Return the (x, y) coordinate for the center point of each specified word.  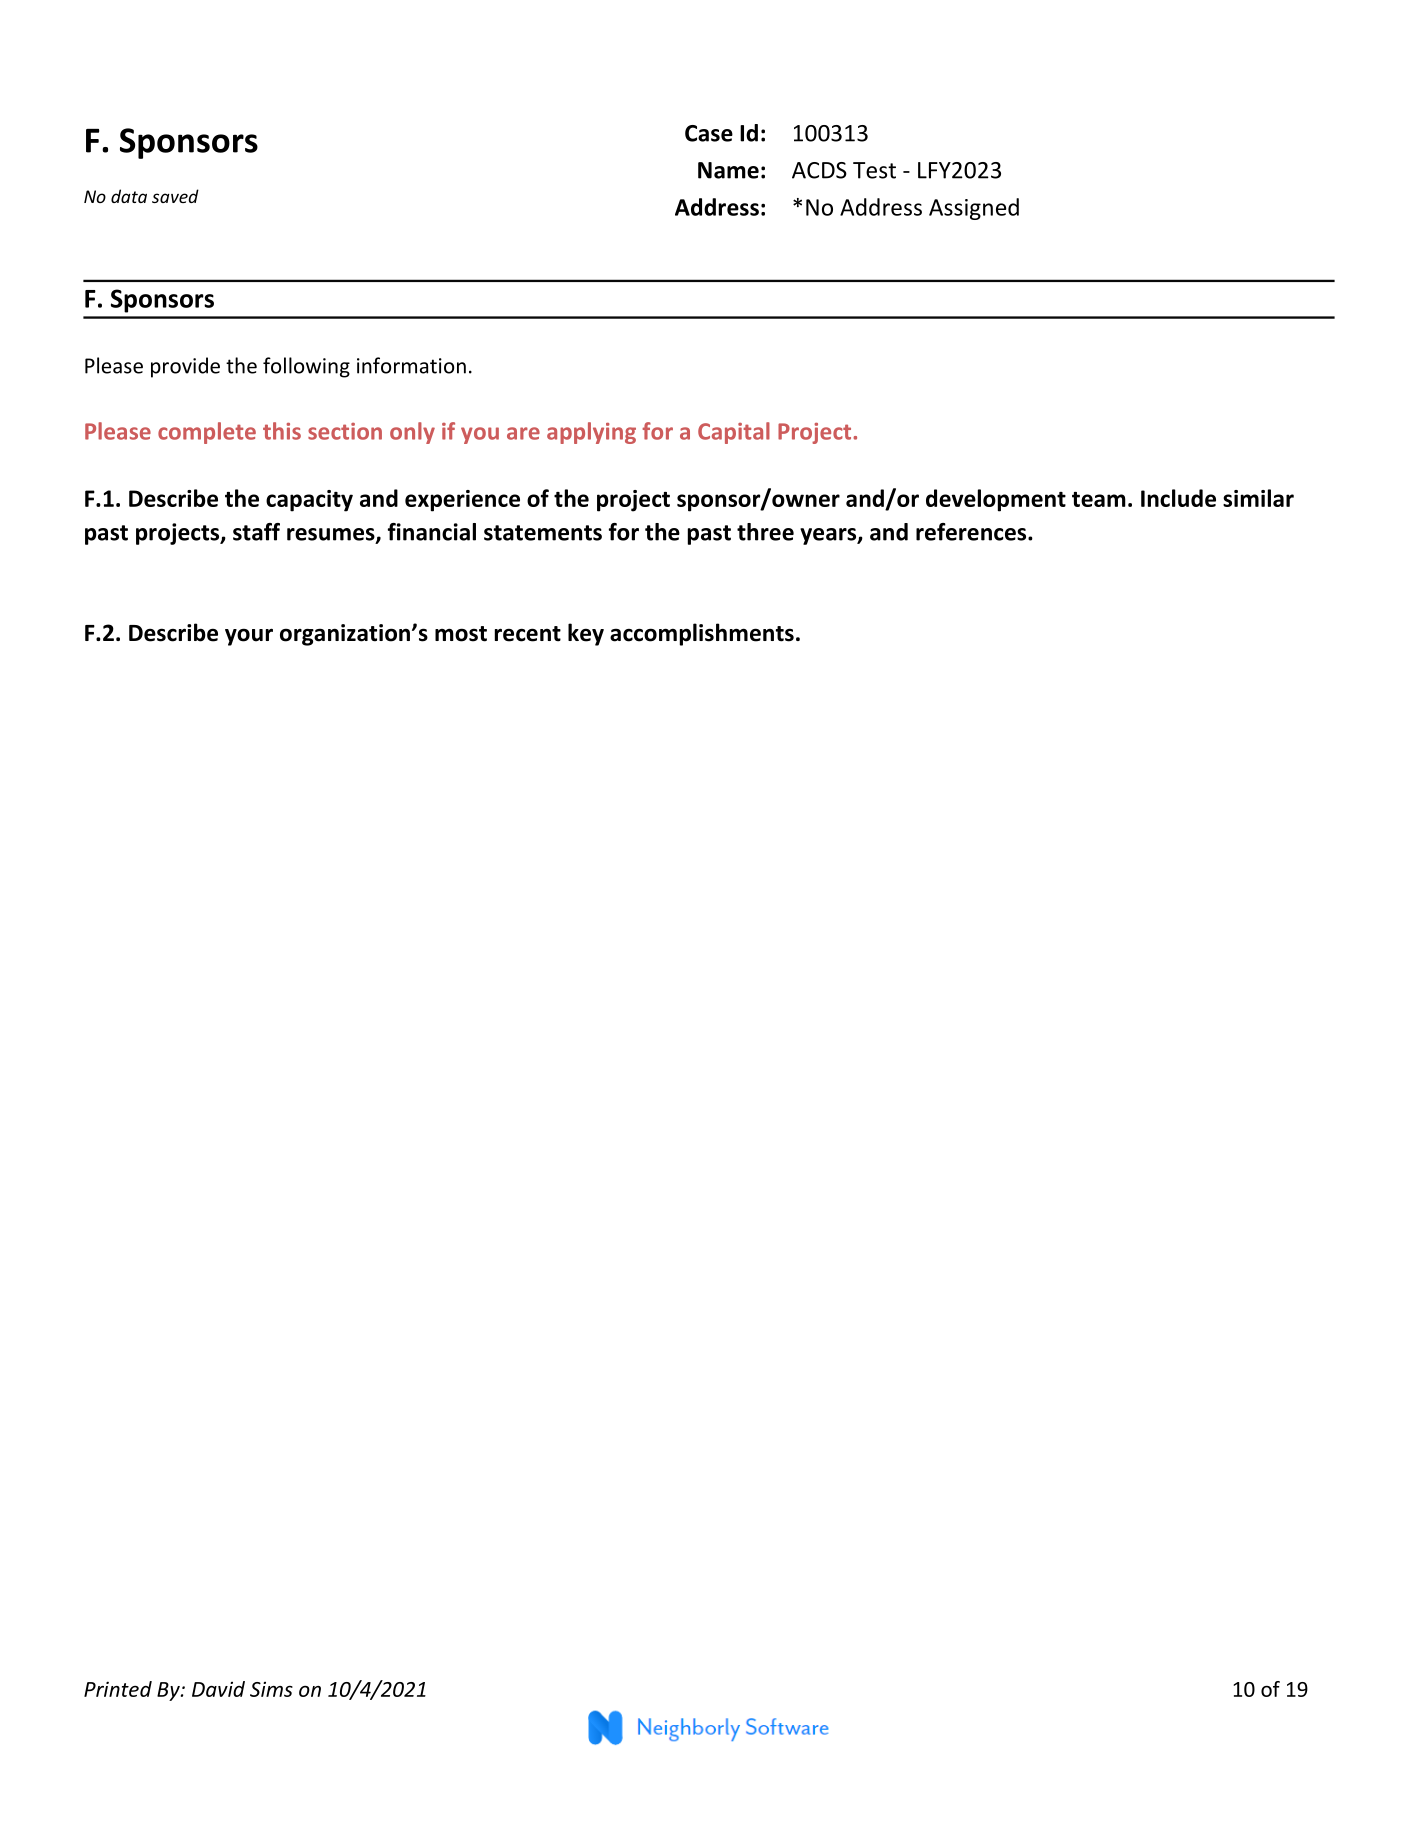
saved (175, 196)
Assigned (974, 209)
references (972, 532)
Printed (118, 1689)
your (249, 637)
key (586, 634)
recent (528, 634)
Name (728, 170)
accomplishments (702, 634)
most (461, 634)
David (218, 1689)
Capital (734, 433)
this (282, 431)
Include (1178, 498)
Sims (271, 1689)
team (1099, 499)
